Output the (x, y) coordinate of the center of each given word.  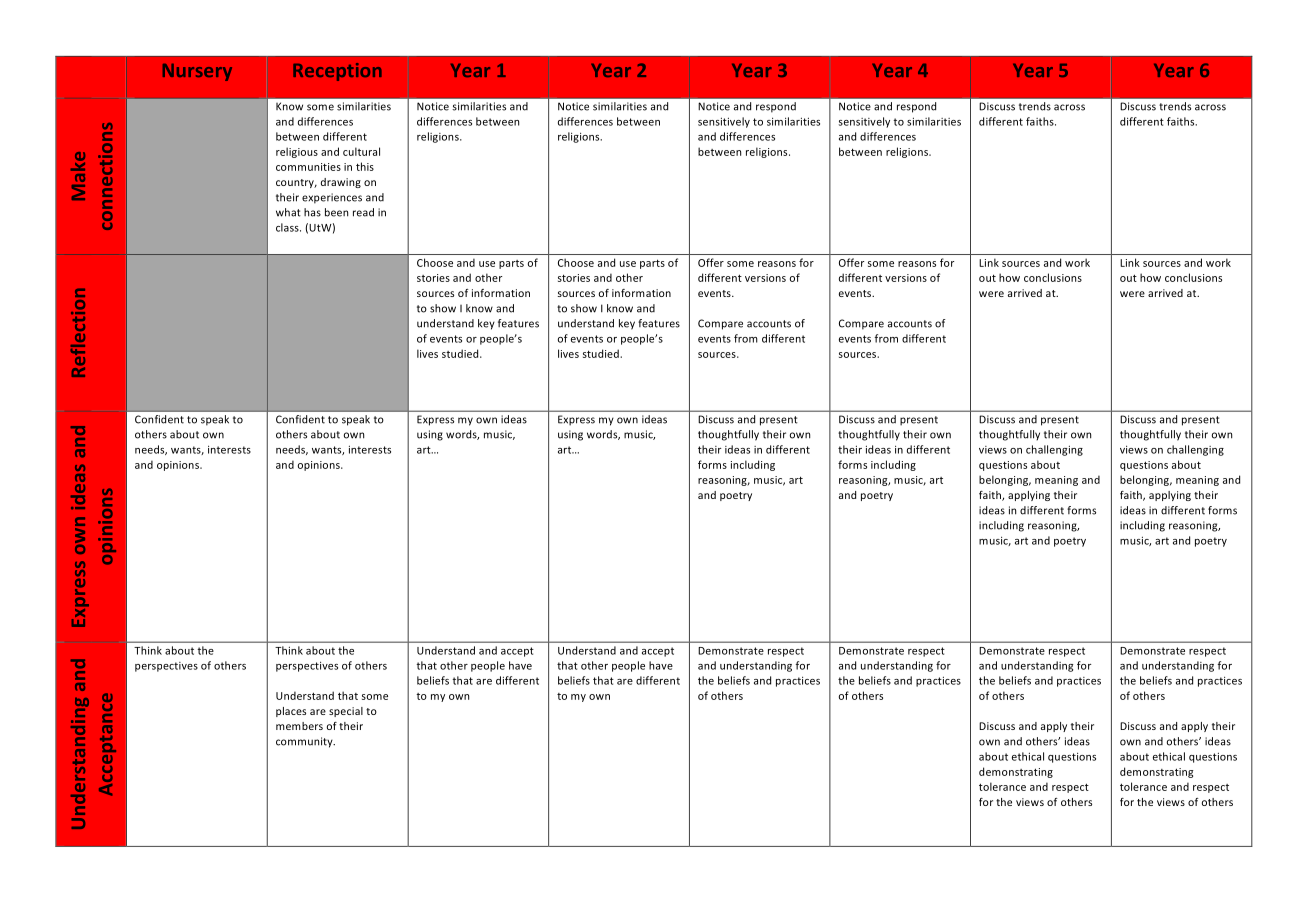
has (312, 212)
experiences (332, 198)
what (288, 212)
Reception (337, 72)
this (365, 166)
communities (308, 167)
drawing (341, 183)
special (346, 712)
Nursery (197, 72)
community (305, 742)
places (291, 712)
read (363, 212)
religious (297, 152)
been (336, 212)
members (299, 726)
